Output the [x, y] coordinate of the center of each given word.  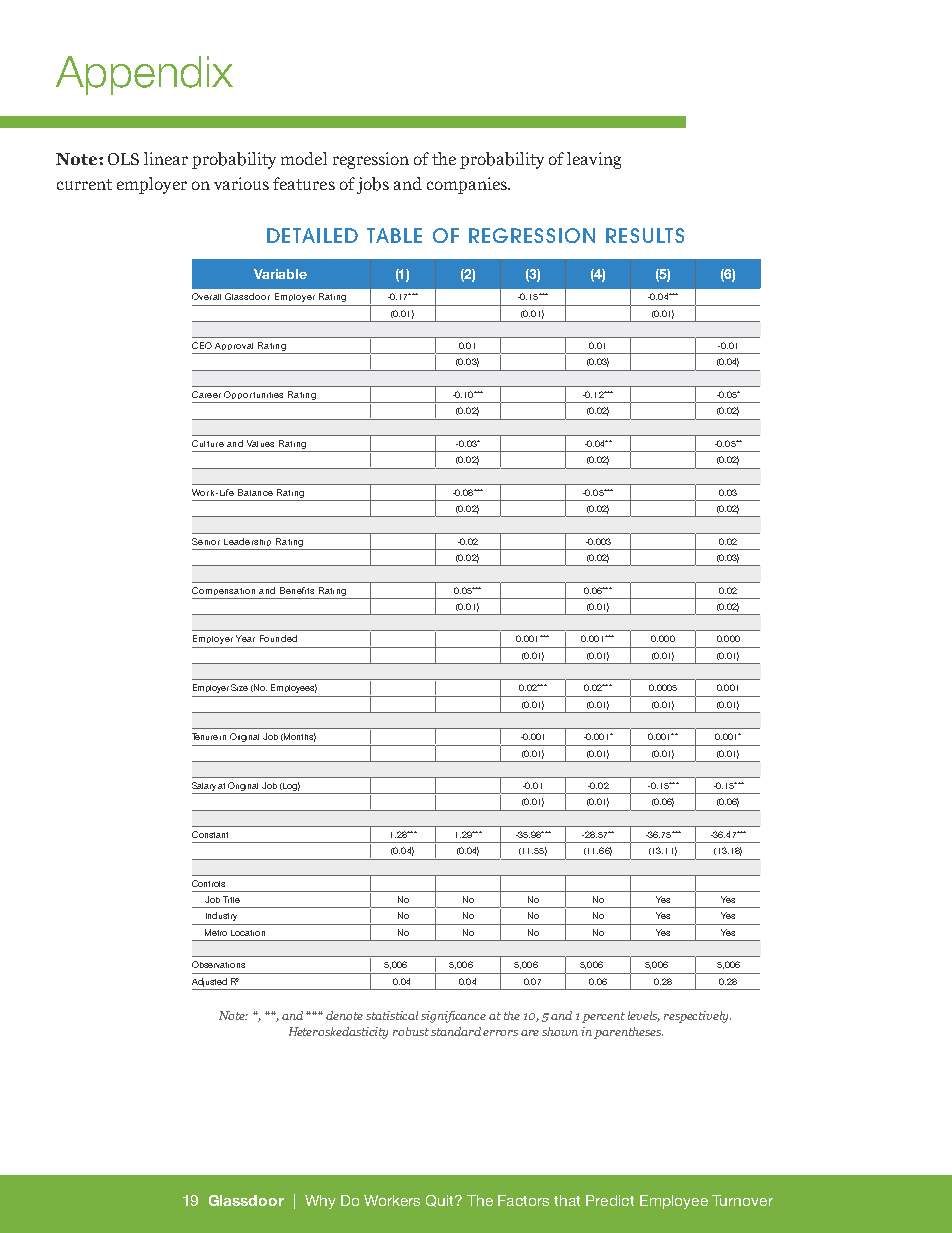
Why [320, 1202]
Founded [278, 638]
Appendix [144, 75]
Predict [610, 1200]
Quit [441, 1201]
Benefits [297, 590]
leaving [594, 160]
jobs [373, 185]
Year [245, 638]
